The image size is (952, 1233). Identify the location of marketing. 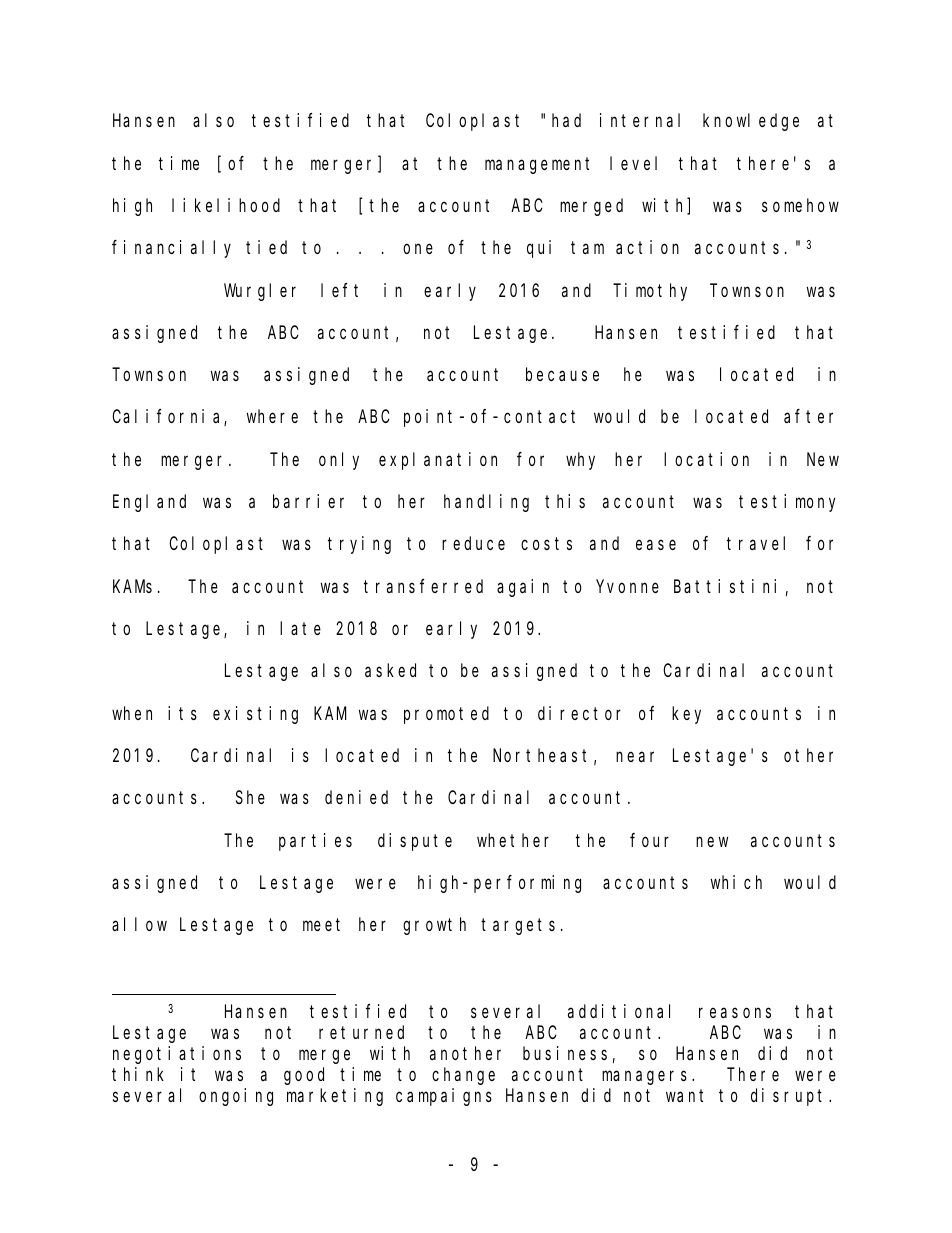
(335, 1097).
